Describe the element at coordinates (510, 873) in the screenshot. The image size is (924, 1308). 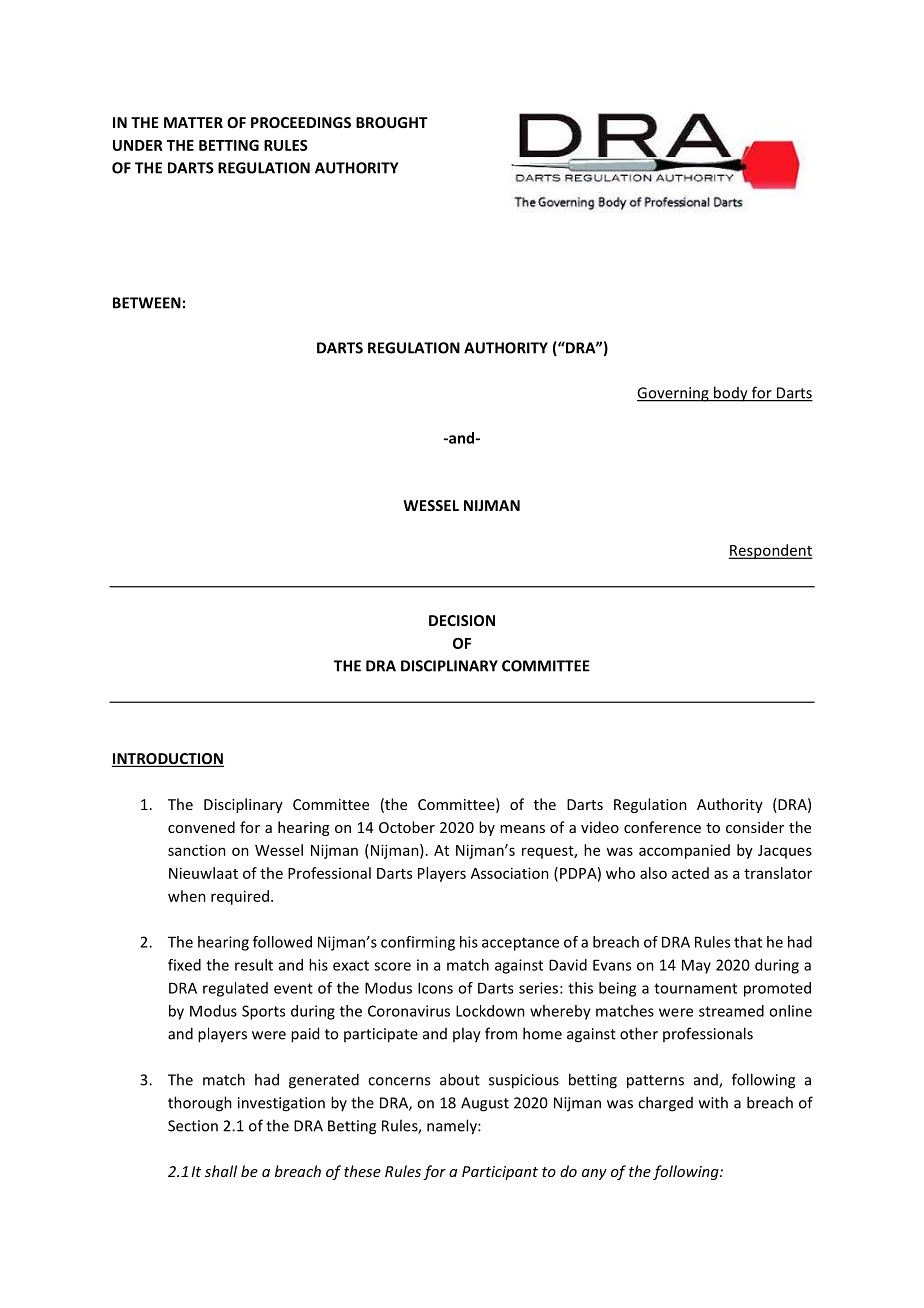
I see `Association` at that location.
